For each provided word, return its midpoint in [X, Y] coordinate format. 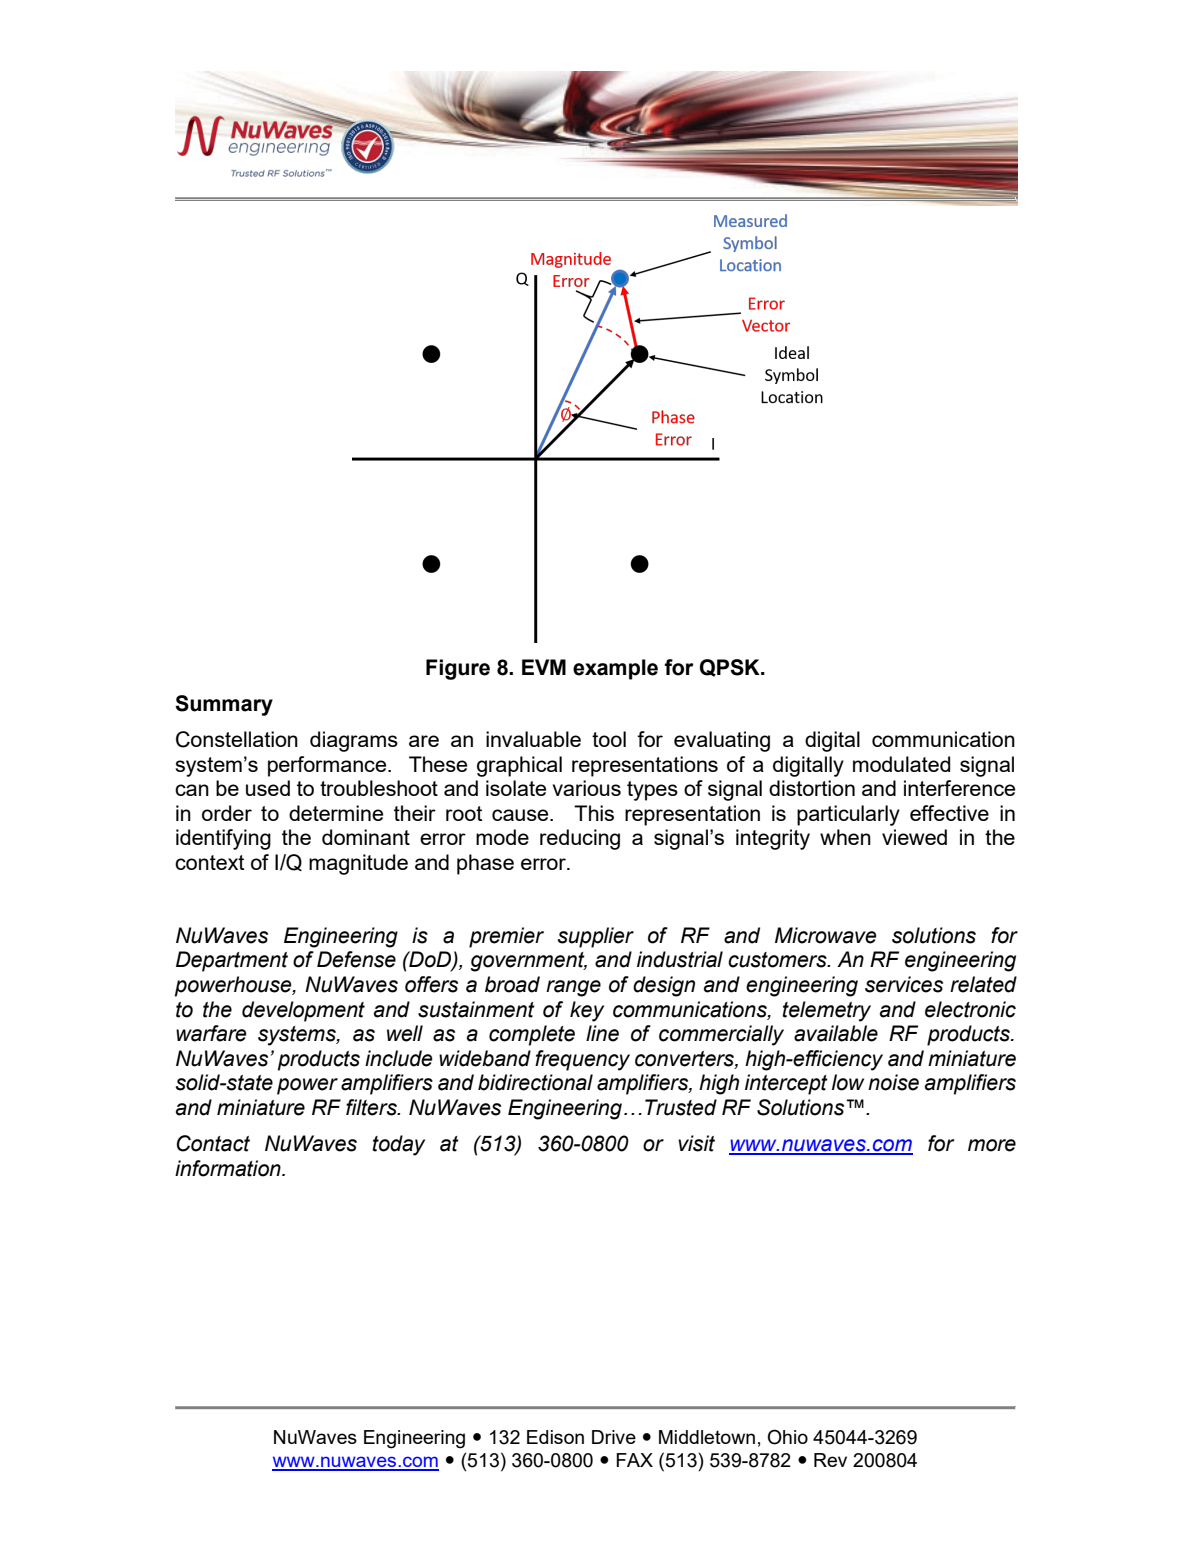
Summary [224, 705]
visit [696, 1143]
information [229, 1168]
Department [232, 961]
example [615, 669]
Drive [614, 1437]
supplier [596, 937]
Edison [555, 1437]
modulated [901, 764]
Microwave [825, 935]
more [992, 1145]
